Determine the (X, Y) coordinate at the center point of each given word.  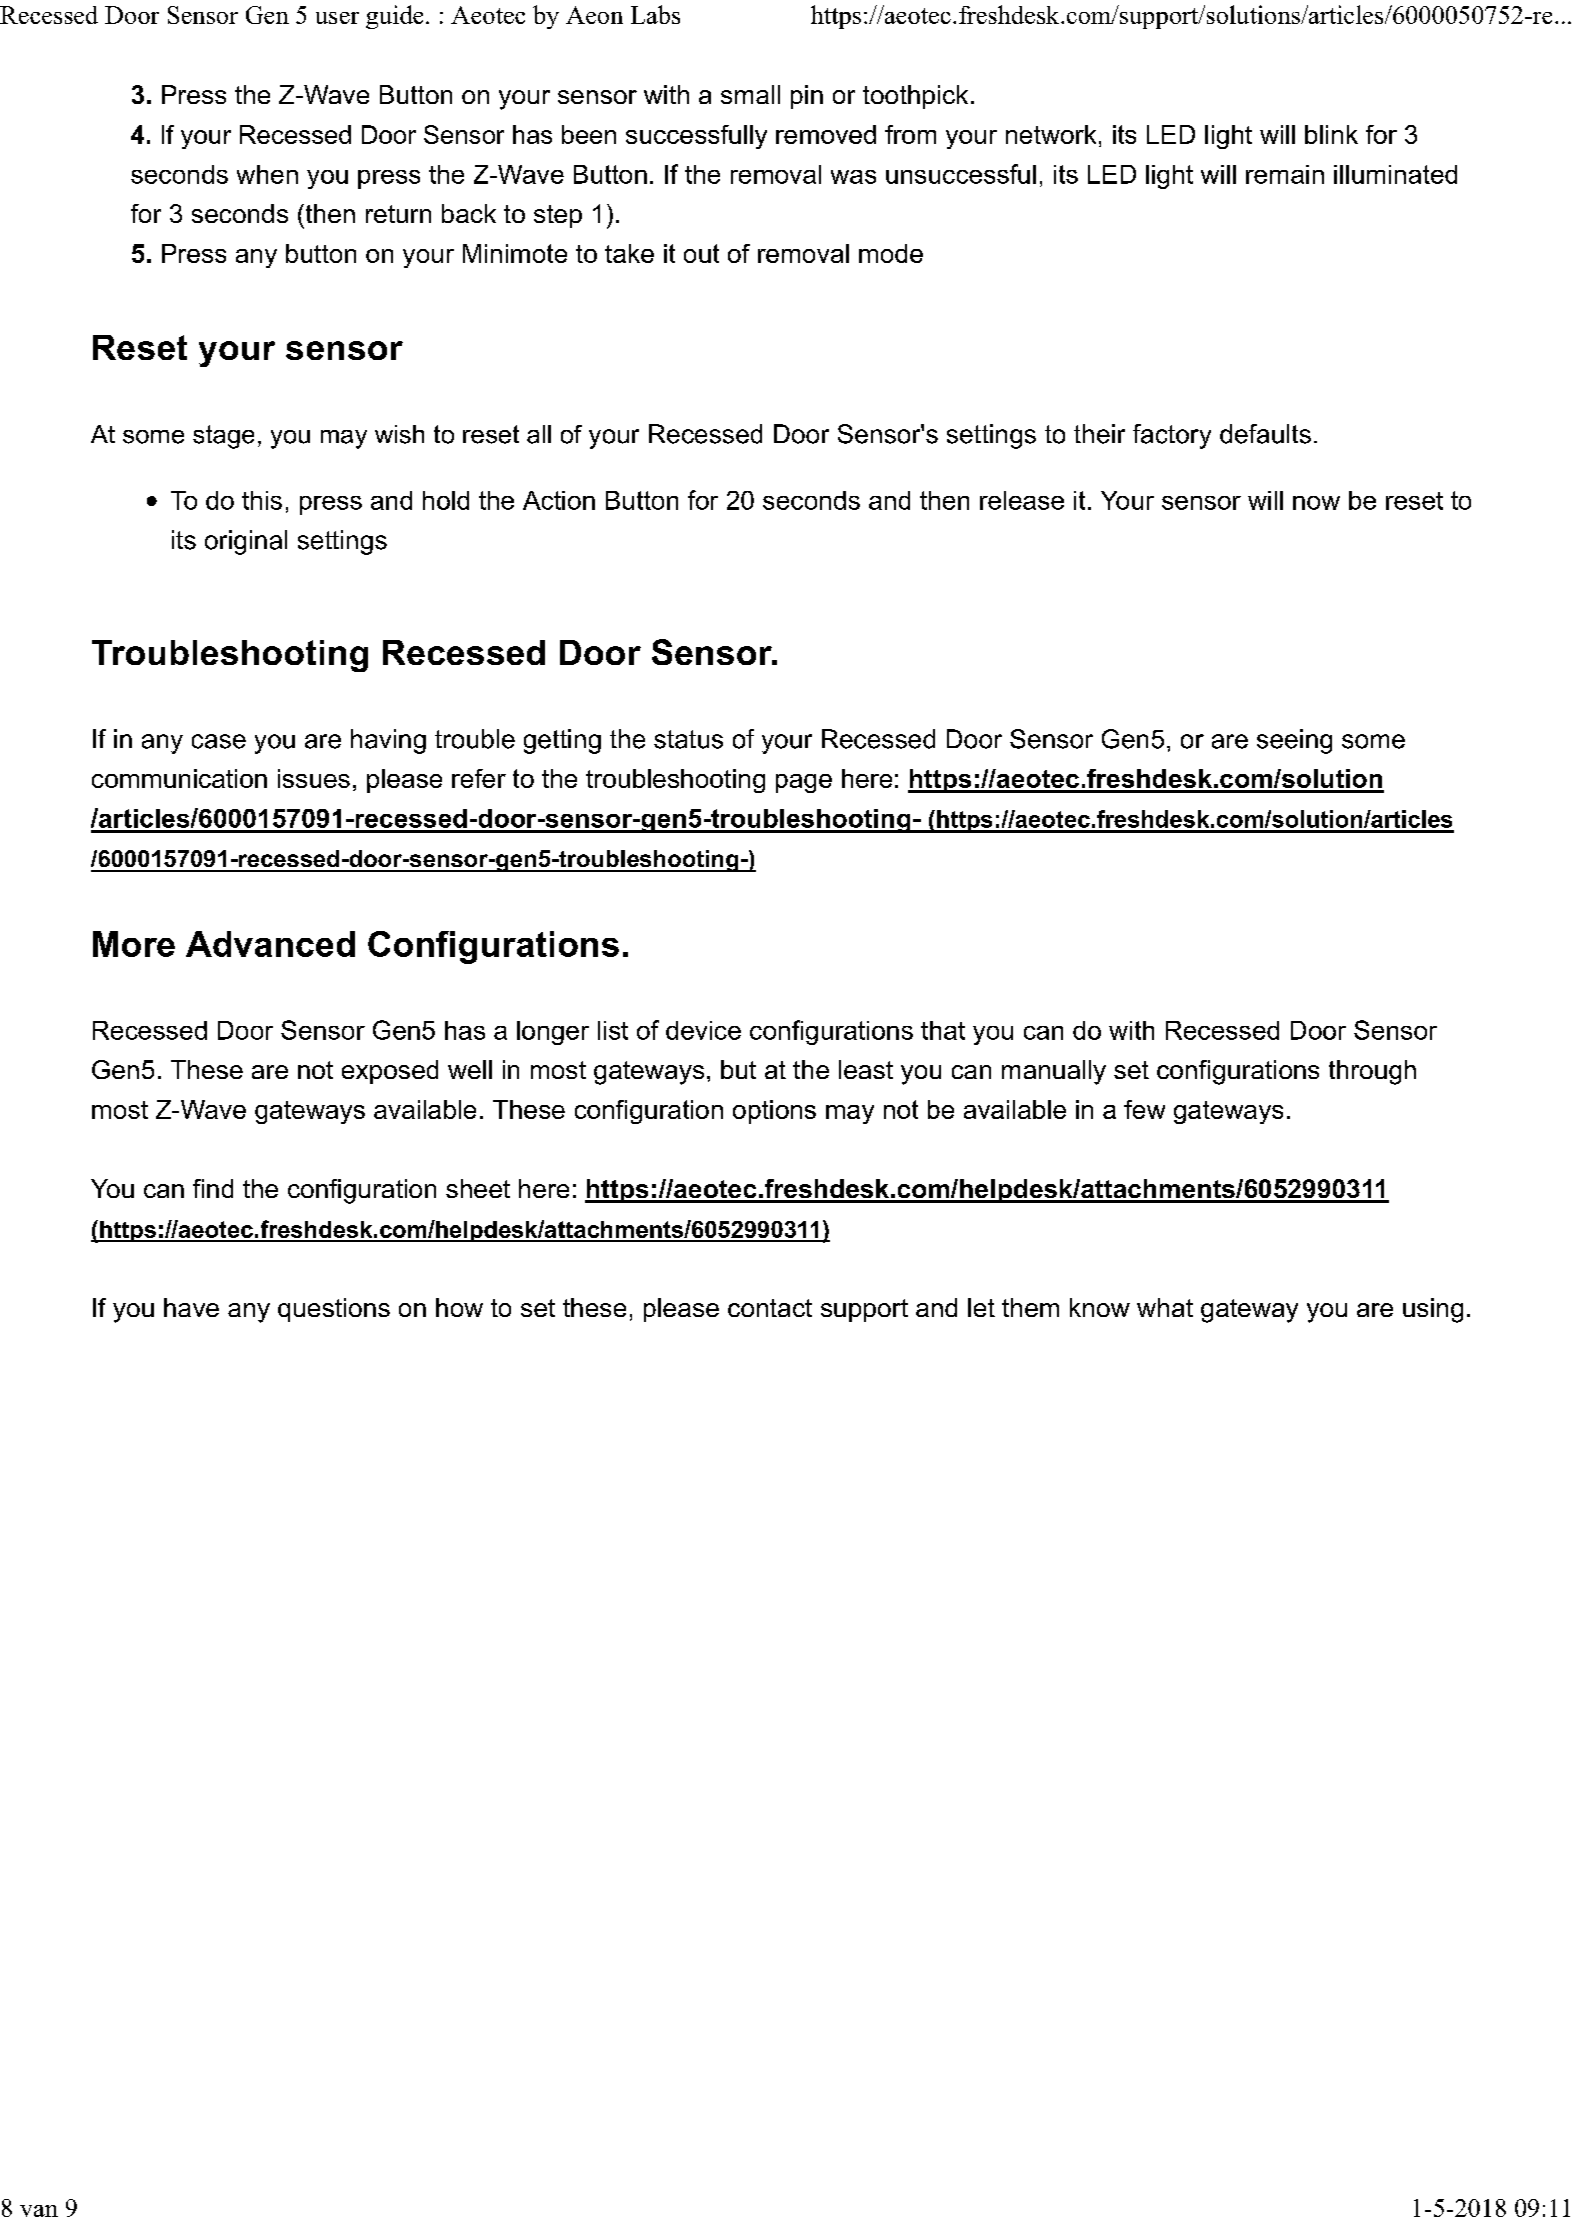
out (701, 253)
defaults (1265, 434)
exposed (390, 1072)
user (337, 18)
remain (1285, 174)
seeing (1294, 741)
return (398, 214)
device (703, 1030)
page (804, 783)
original (246, 542)
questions (334, 1310)
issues (314, 778)
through (1372, 1072)
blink (1331, 134)
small (750, 94)
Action (559, 500)
